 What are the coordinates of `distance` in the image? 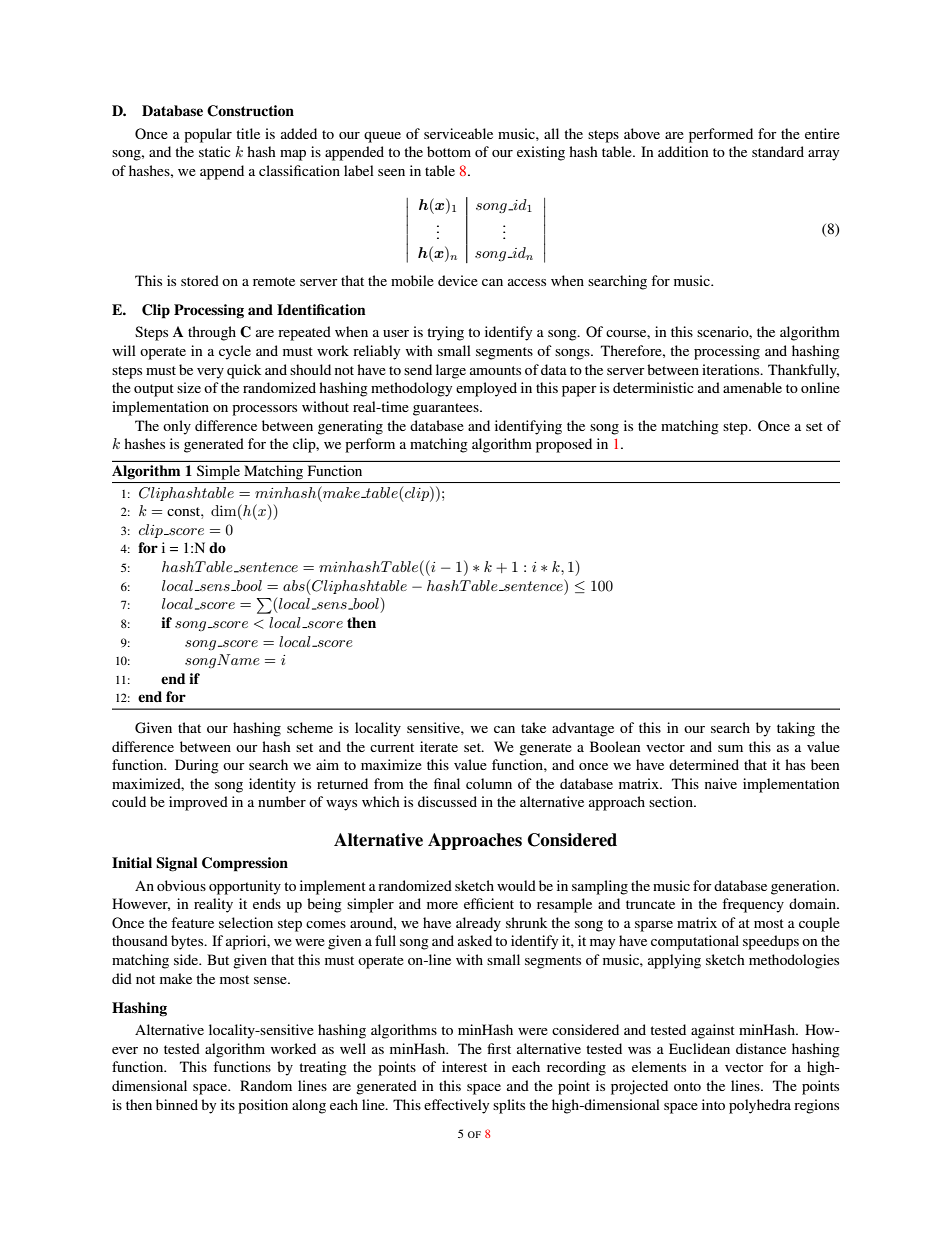 It's located at (761, 1048).
